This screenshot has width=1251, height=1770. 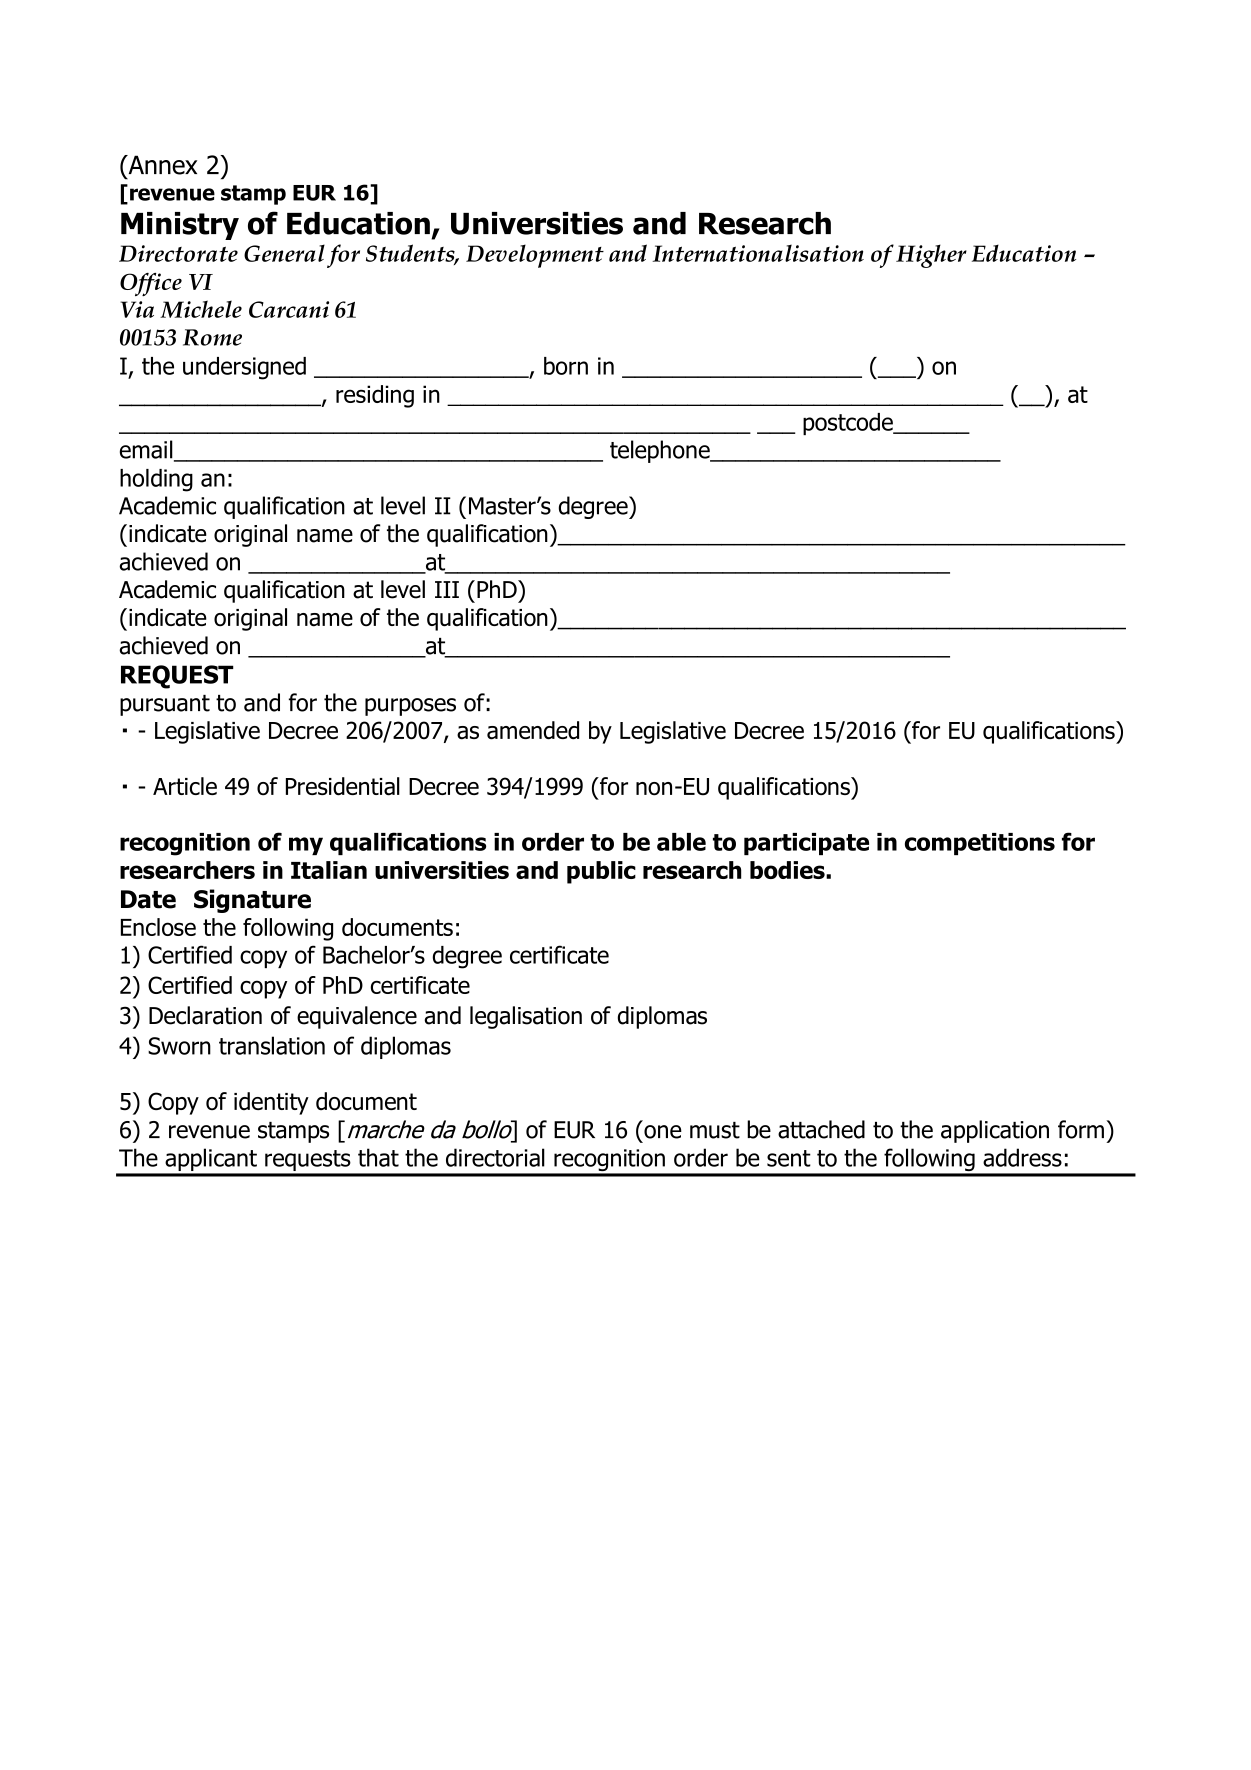 What do you see at coordinates (447, 589) in the screenshot?
I see `III` at bounding box center [447, 589].
